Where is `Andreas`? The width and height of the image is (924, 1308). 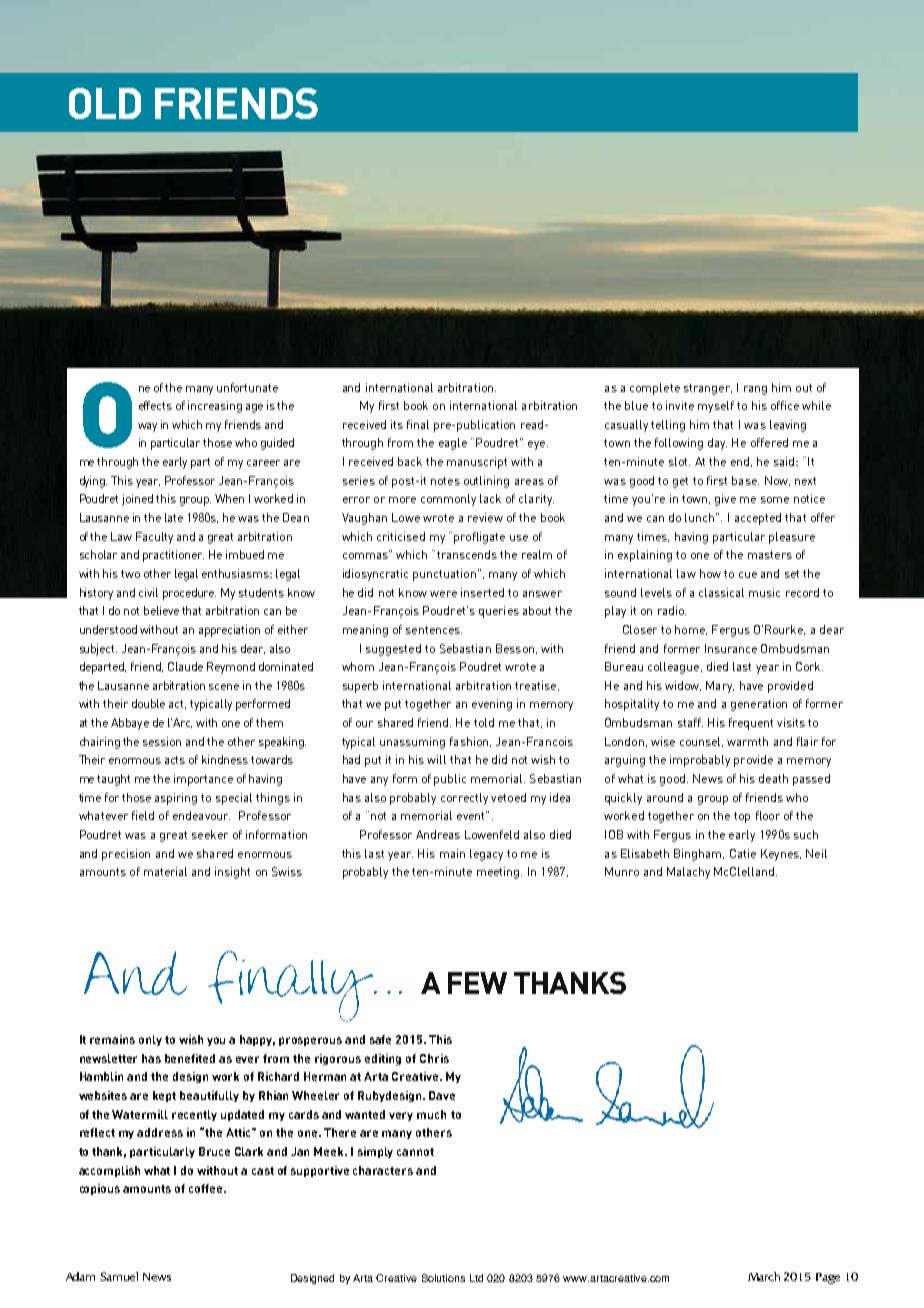
Andreas is located at coordinates (438, 834).
